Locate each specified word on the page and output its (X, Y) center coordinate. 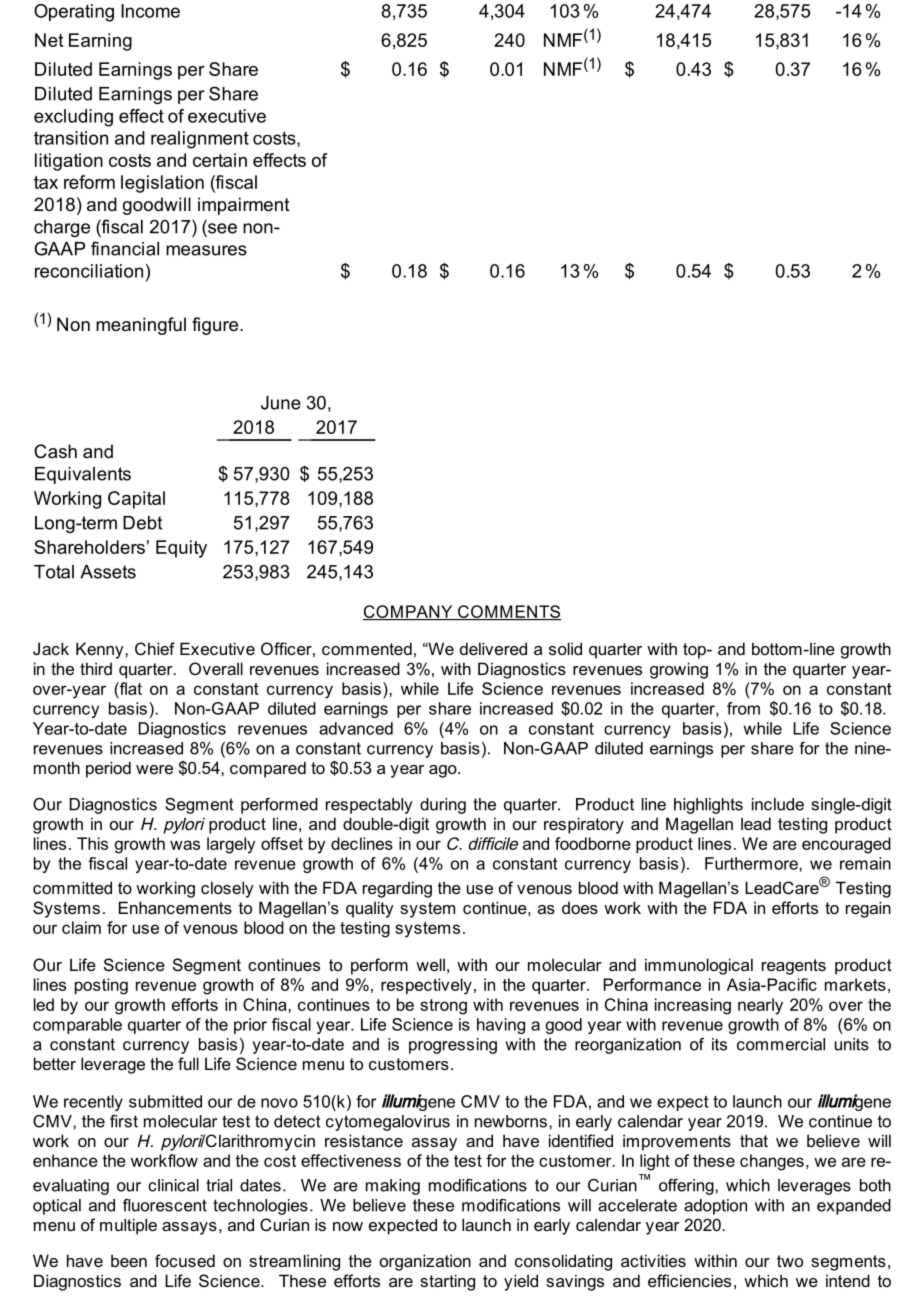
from (743, 708)
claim (81, 927)
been (129, 1260)
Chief (155, 648)
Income (150, 11)
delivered (493, 648)
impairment (244, 206)
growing (679, 670)
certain (220, 160)
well (430, 964)
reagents (794, 967)
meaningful (141, 326)
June (281, 403)
